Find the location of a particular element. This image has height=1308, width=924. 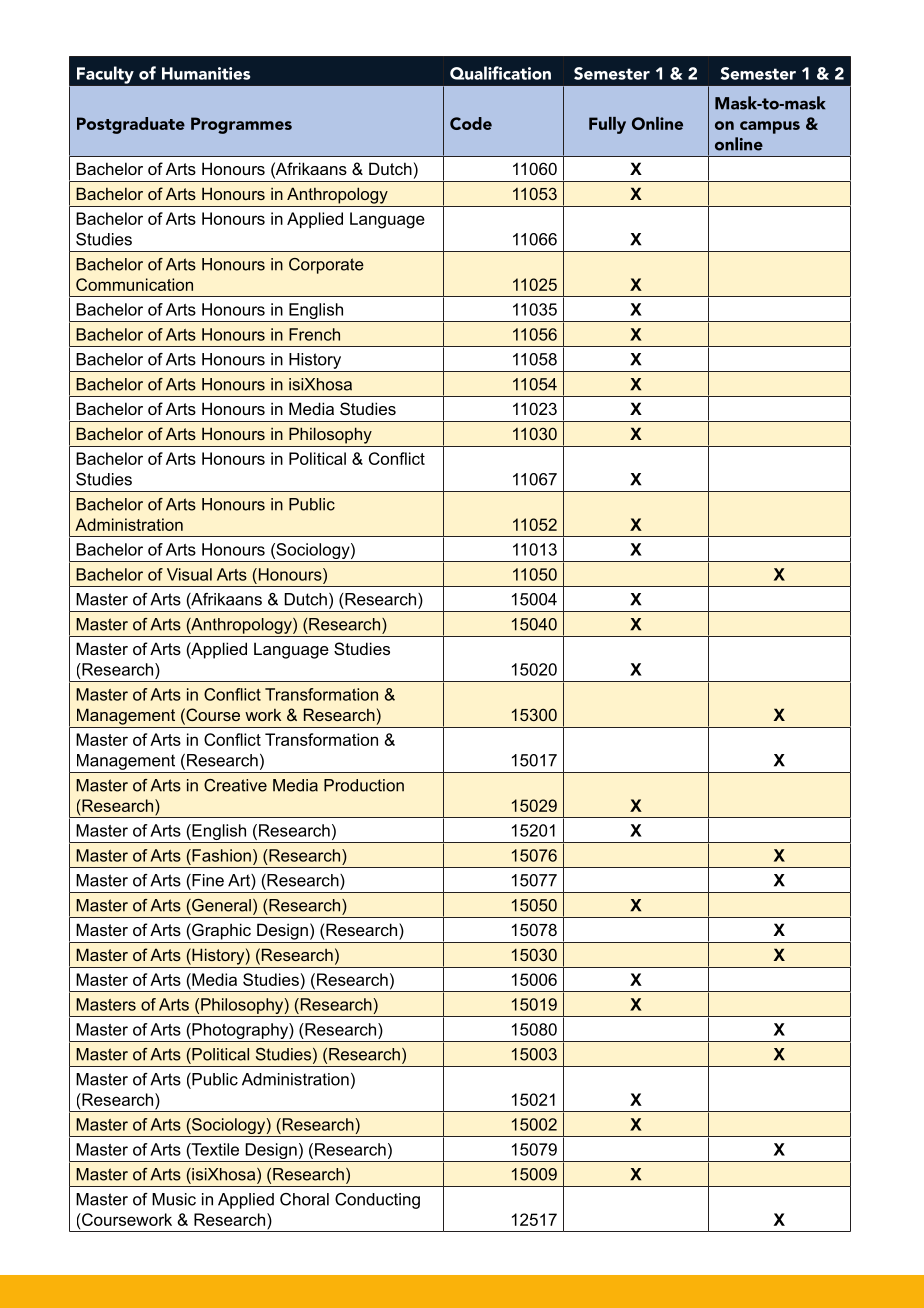

Production is located at coordinates (364, 785).
